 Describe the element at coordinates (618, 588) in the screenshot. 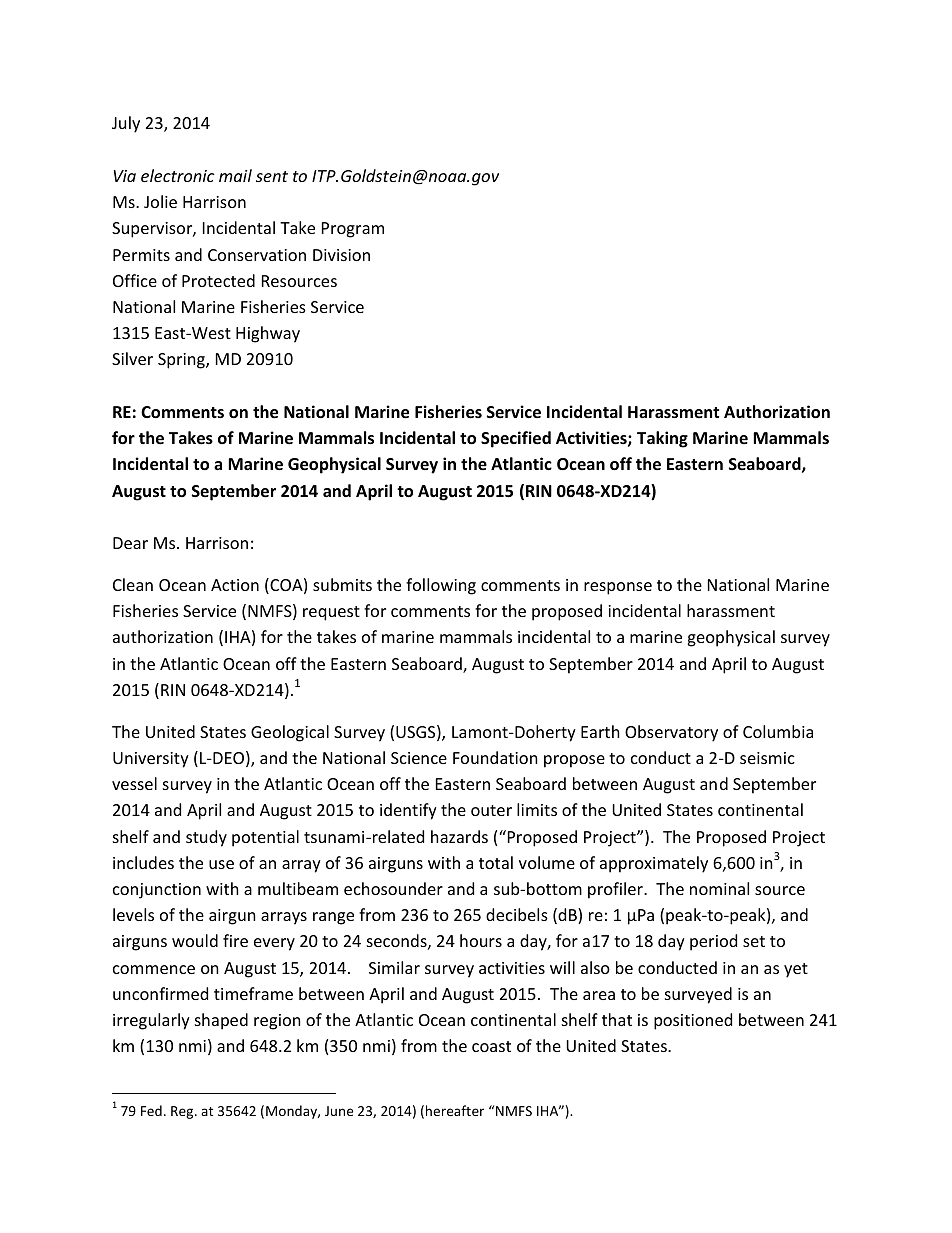

I see `response` at that location.
